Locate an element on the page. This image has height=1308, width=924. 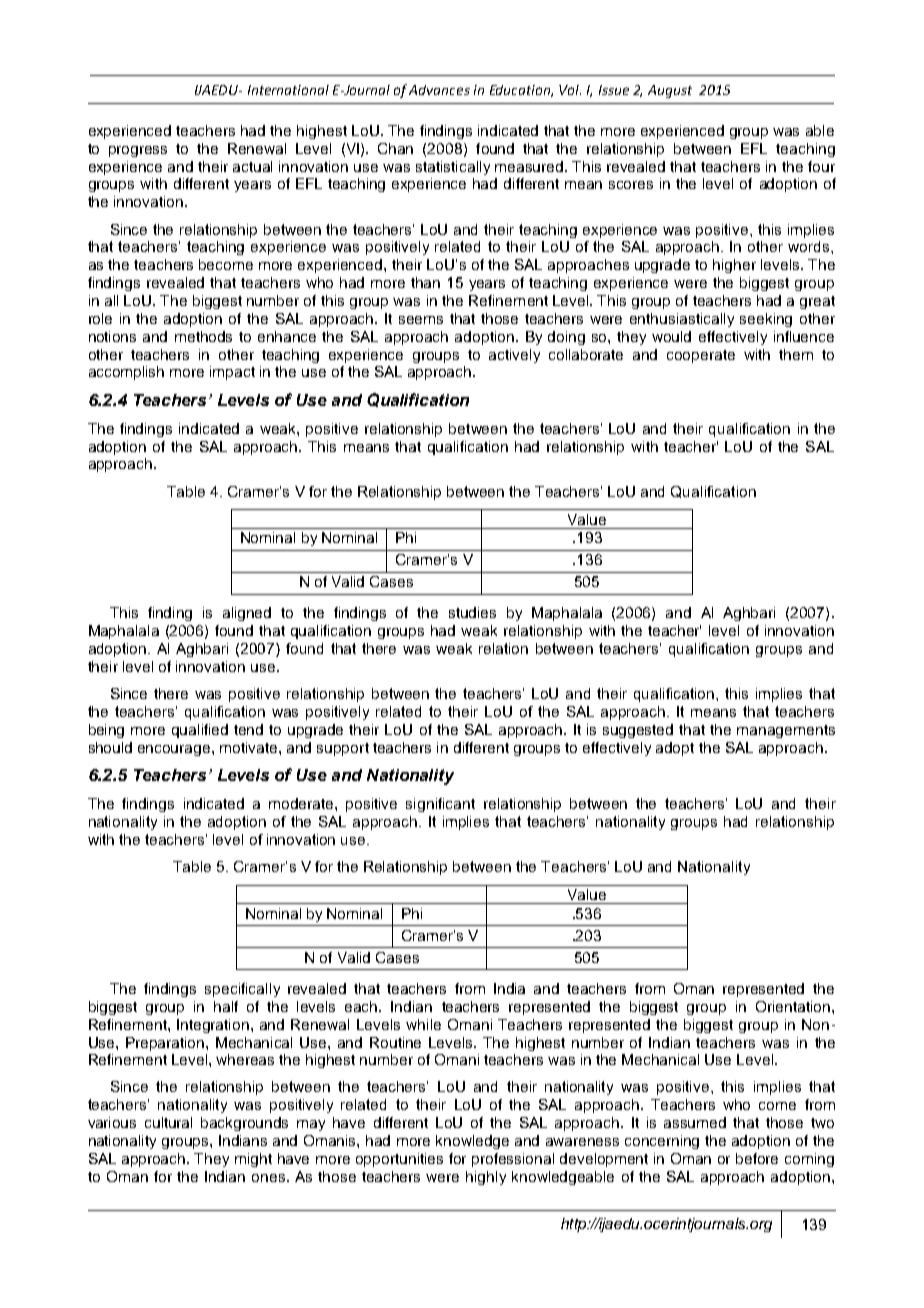
Advances is located at coordinates (439, 90).
